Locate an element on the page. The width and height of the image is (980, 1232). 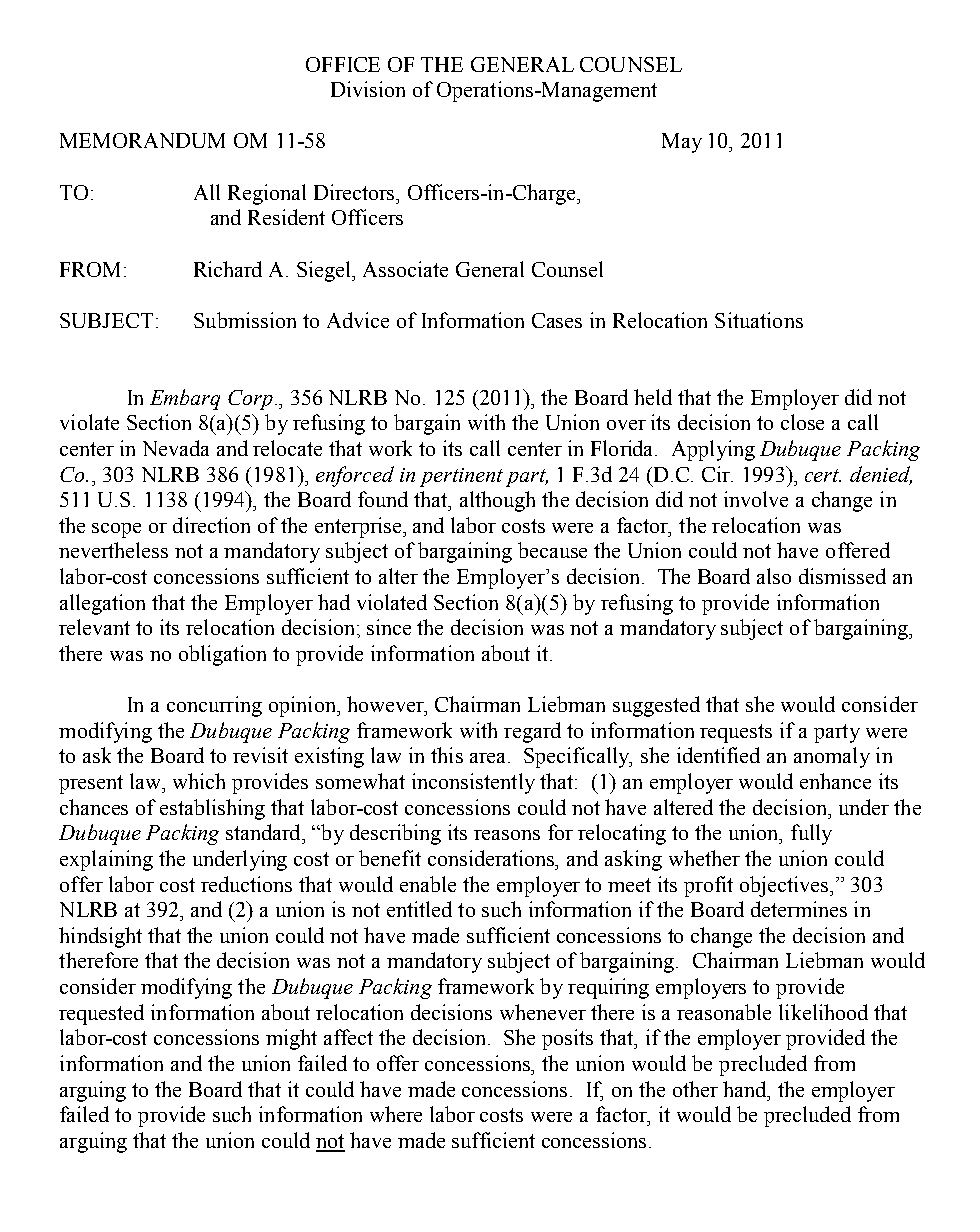
May is located at coordinates (682, 143).
